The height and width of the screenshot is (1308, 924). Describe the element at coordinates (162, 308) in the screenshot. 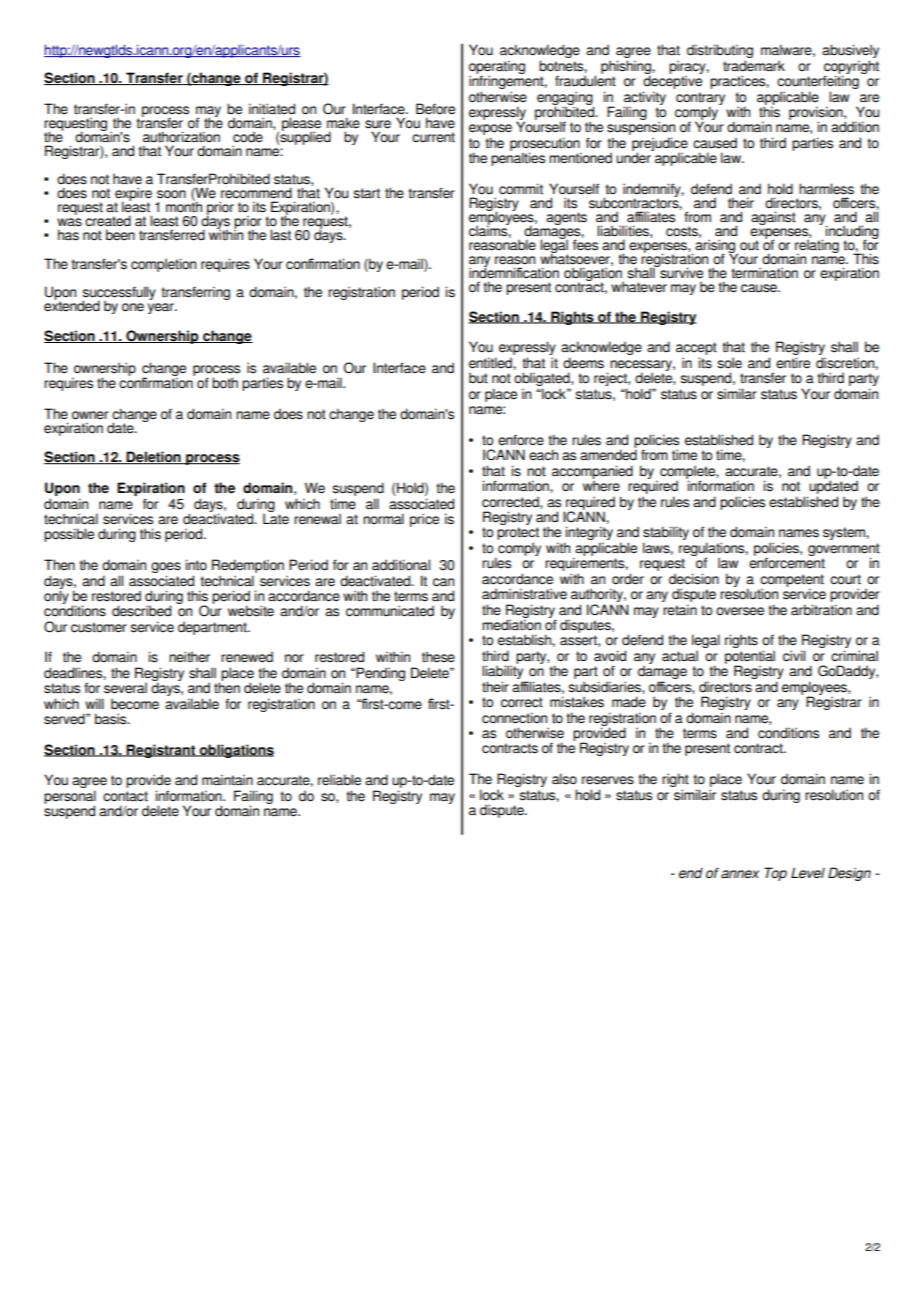

I see `year` at that location.
